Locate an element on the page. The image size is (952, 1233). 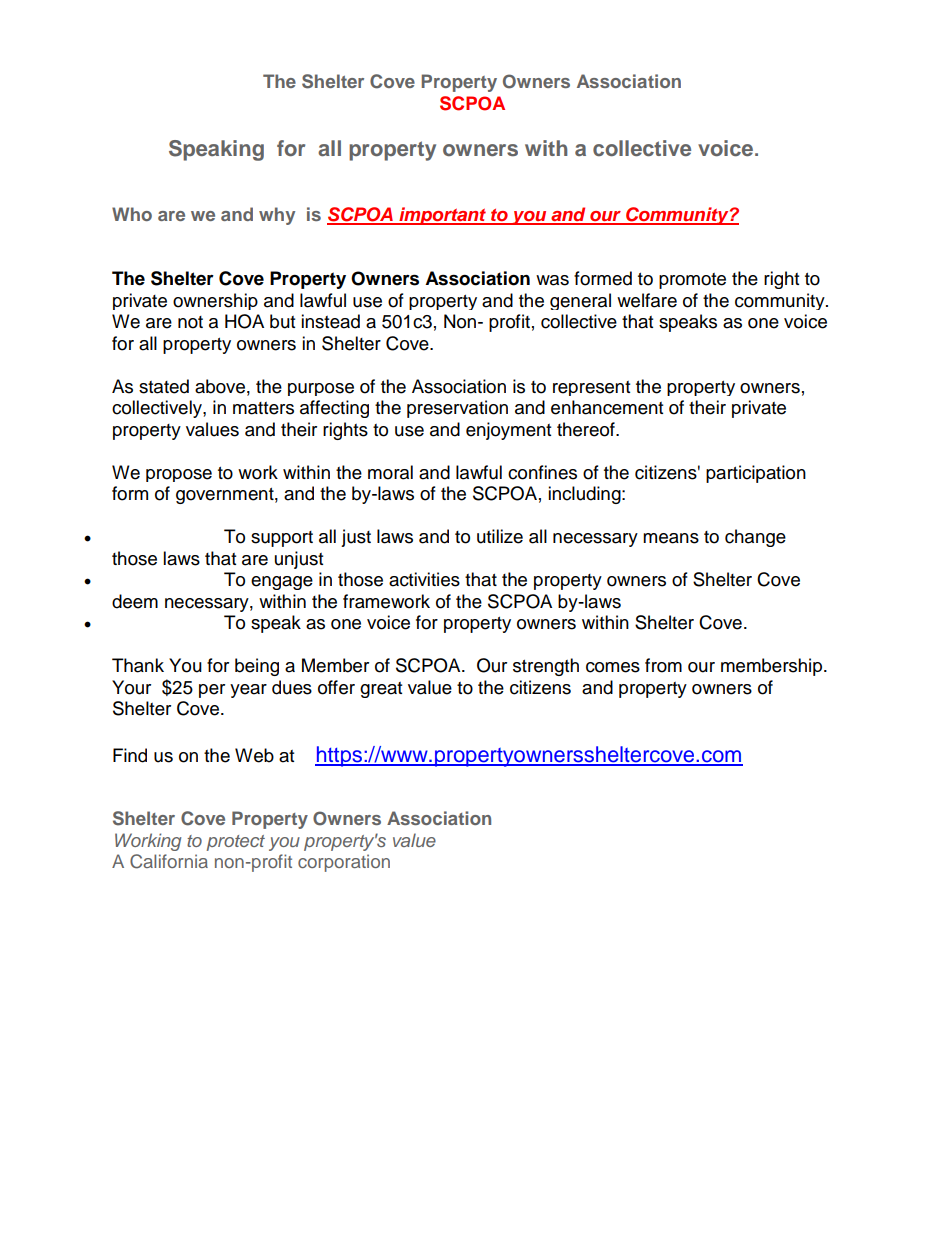
corporation is located at coordinates (344, 863).
